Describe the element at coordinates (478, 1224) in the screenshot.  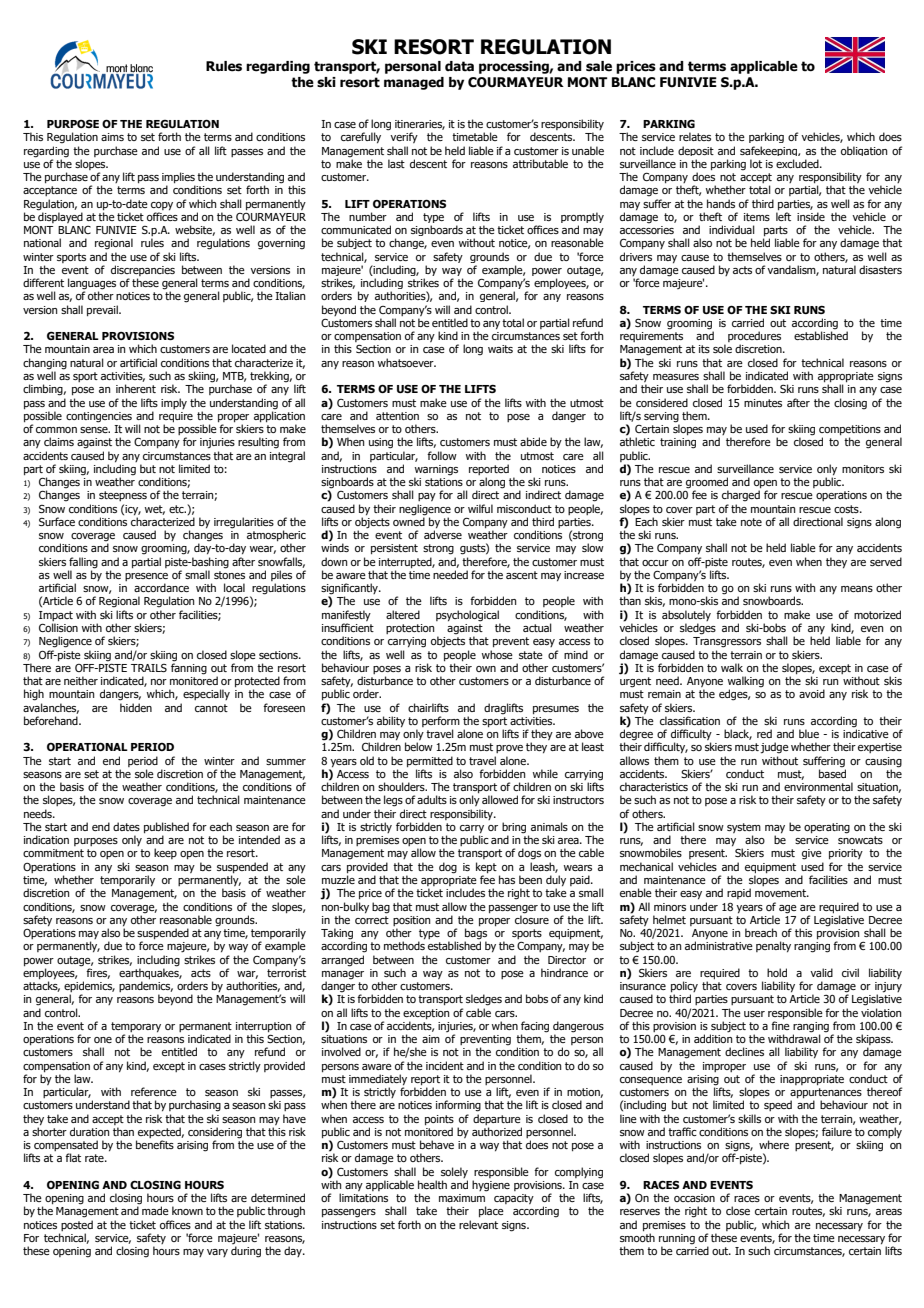
I see `relevant` at that location.
